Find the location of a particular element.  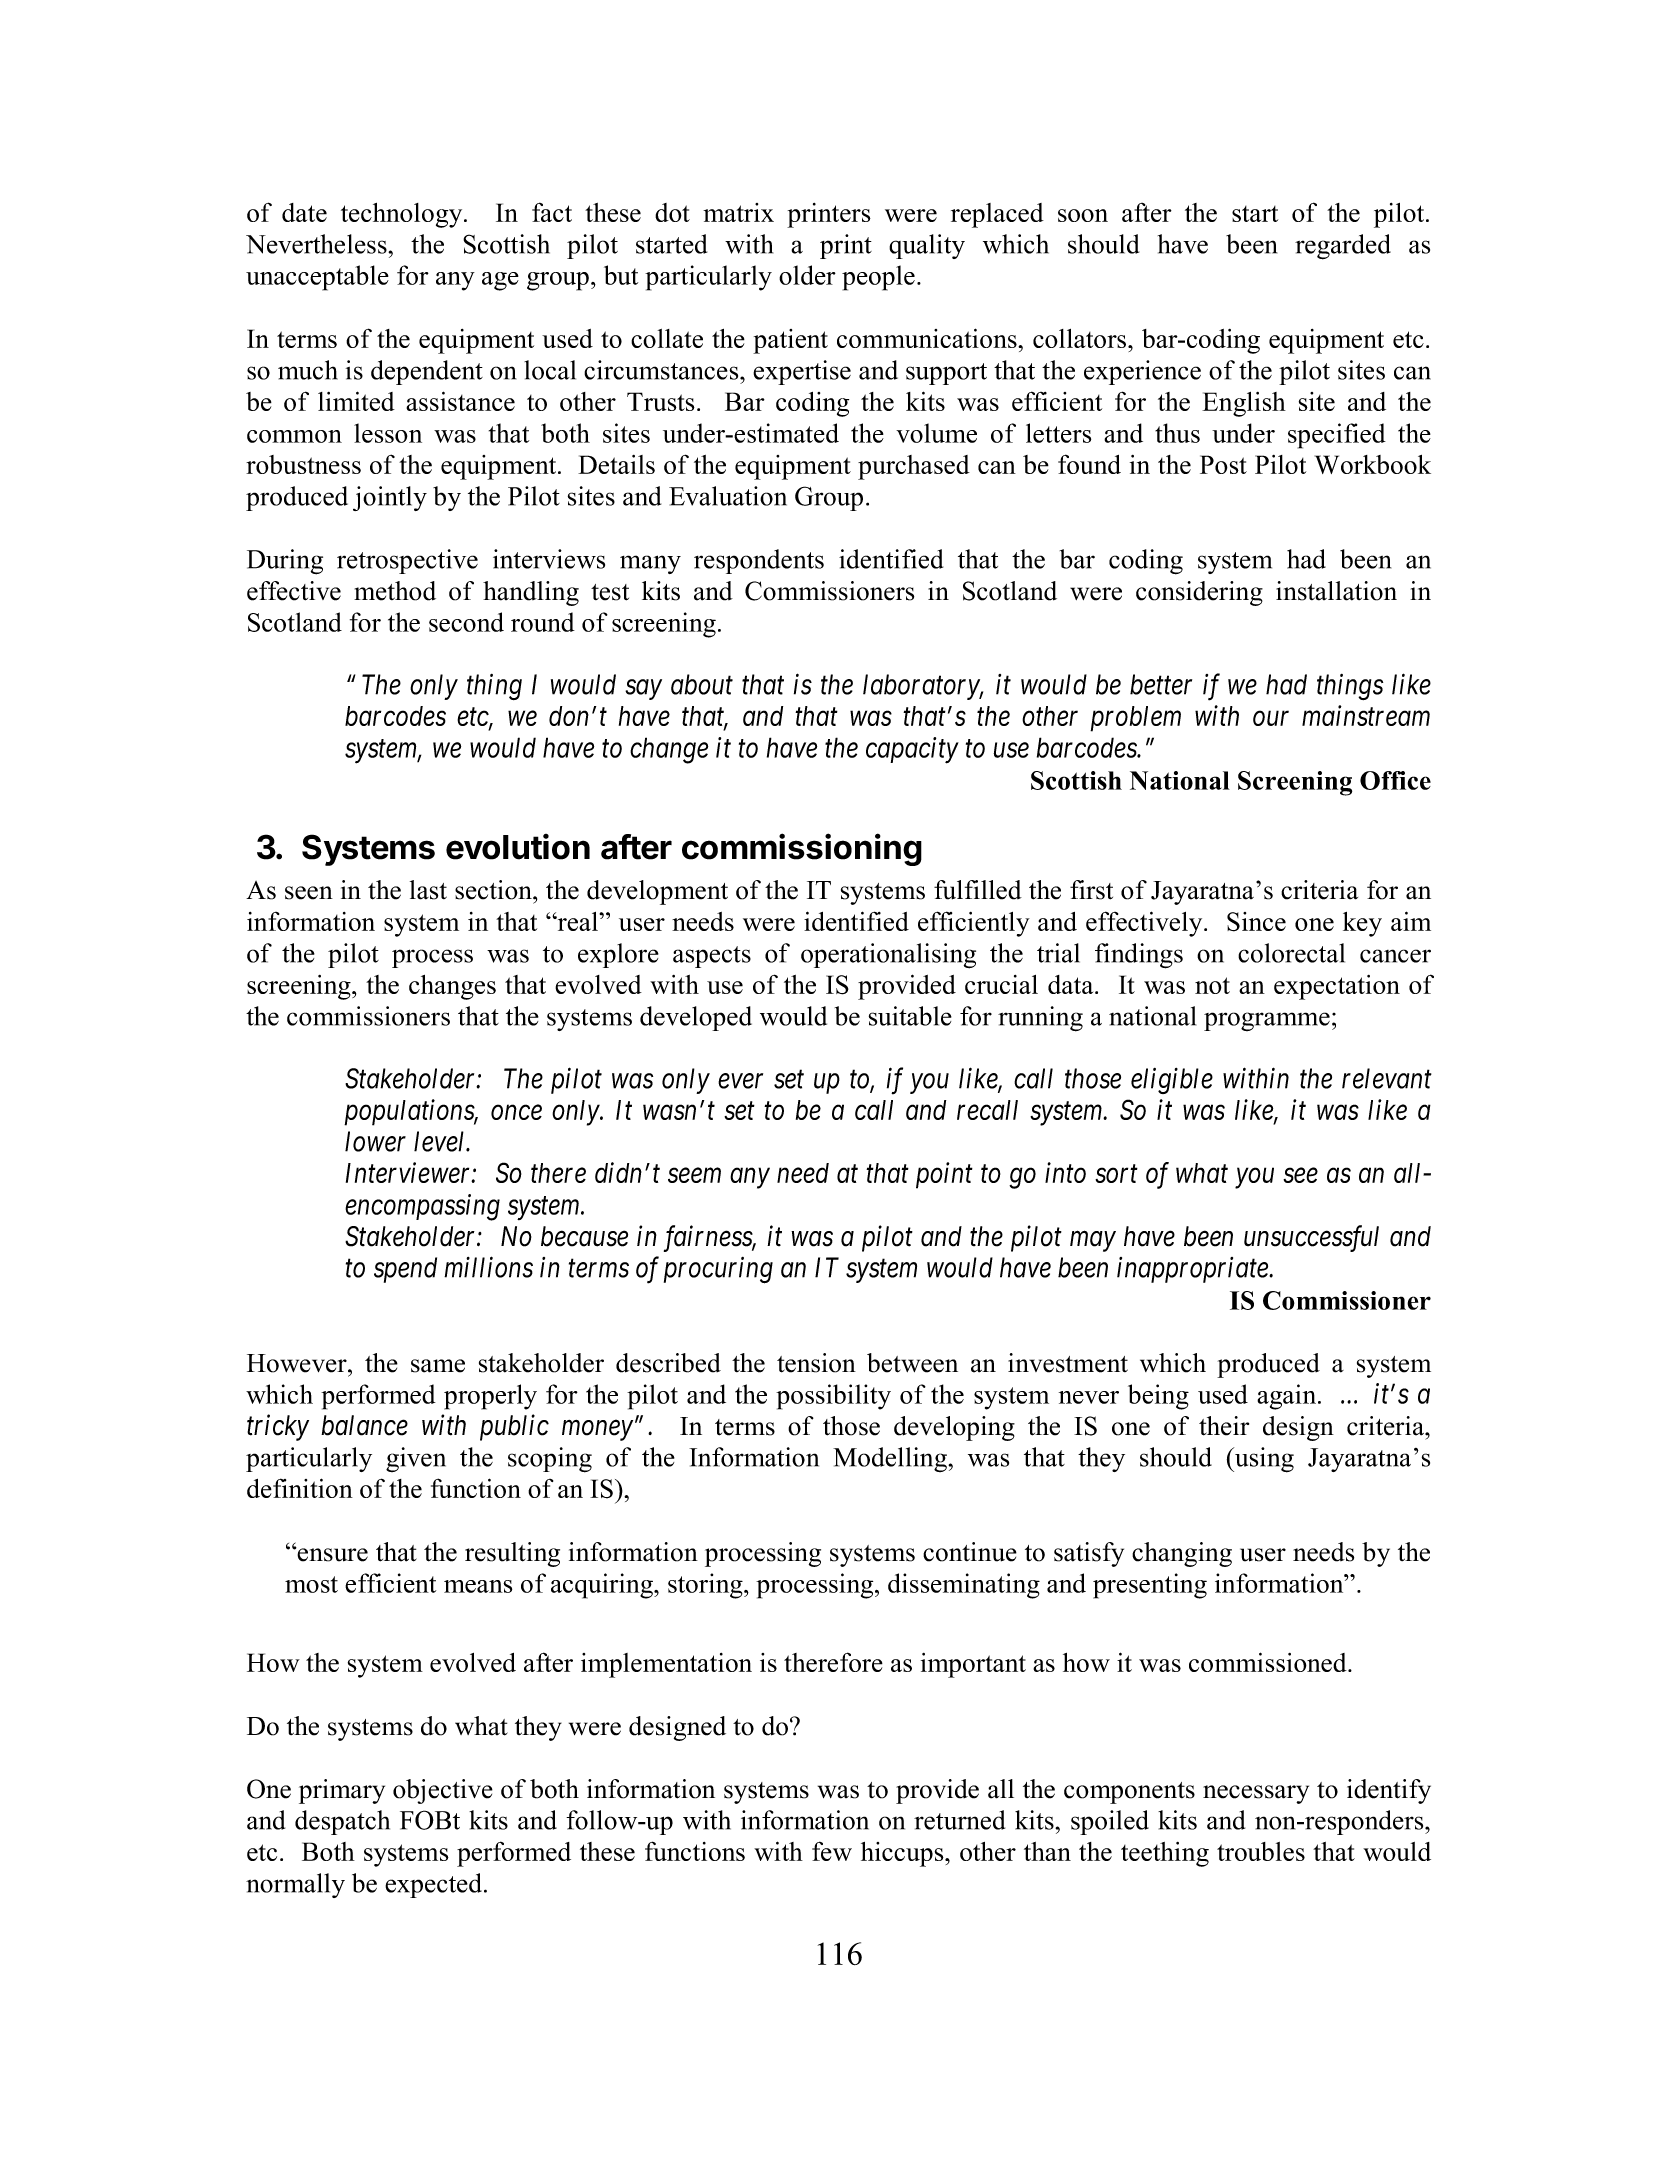

lower is located at coordinates (375, 1141).
